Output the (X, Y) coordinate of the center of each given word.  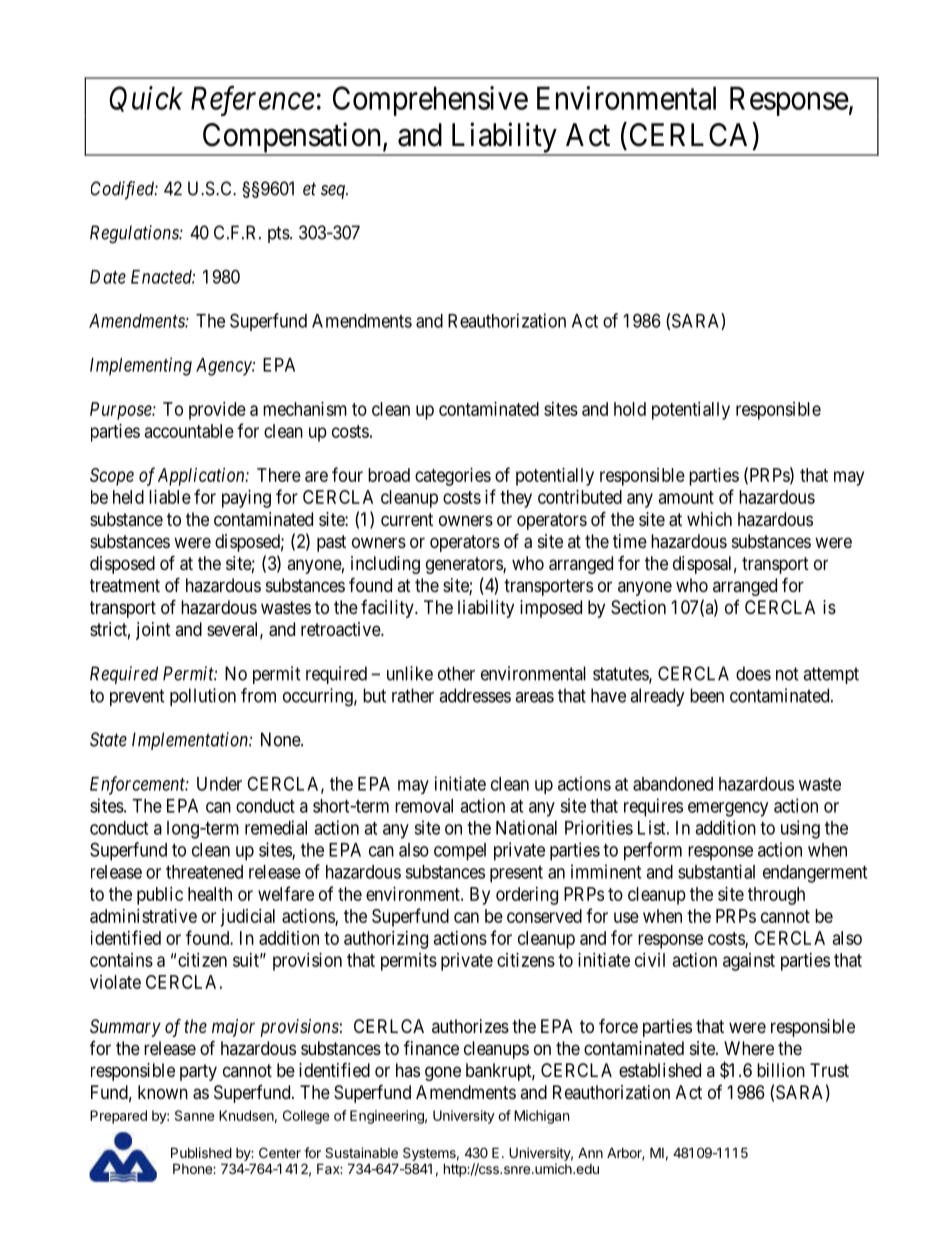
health (210, 894)
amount (686, 497)
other (456, 673)
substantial (716, 871)
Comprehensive (430, 101)
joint (153, 631)
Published (201, 1152)
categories (453, 477)
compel (460, 852)
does (753, 673)
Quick (146, 99)
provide (217, 411)
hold (630, 409)
